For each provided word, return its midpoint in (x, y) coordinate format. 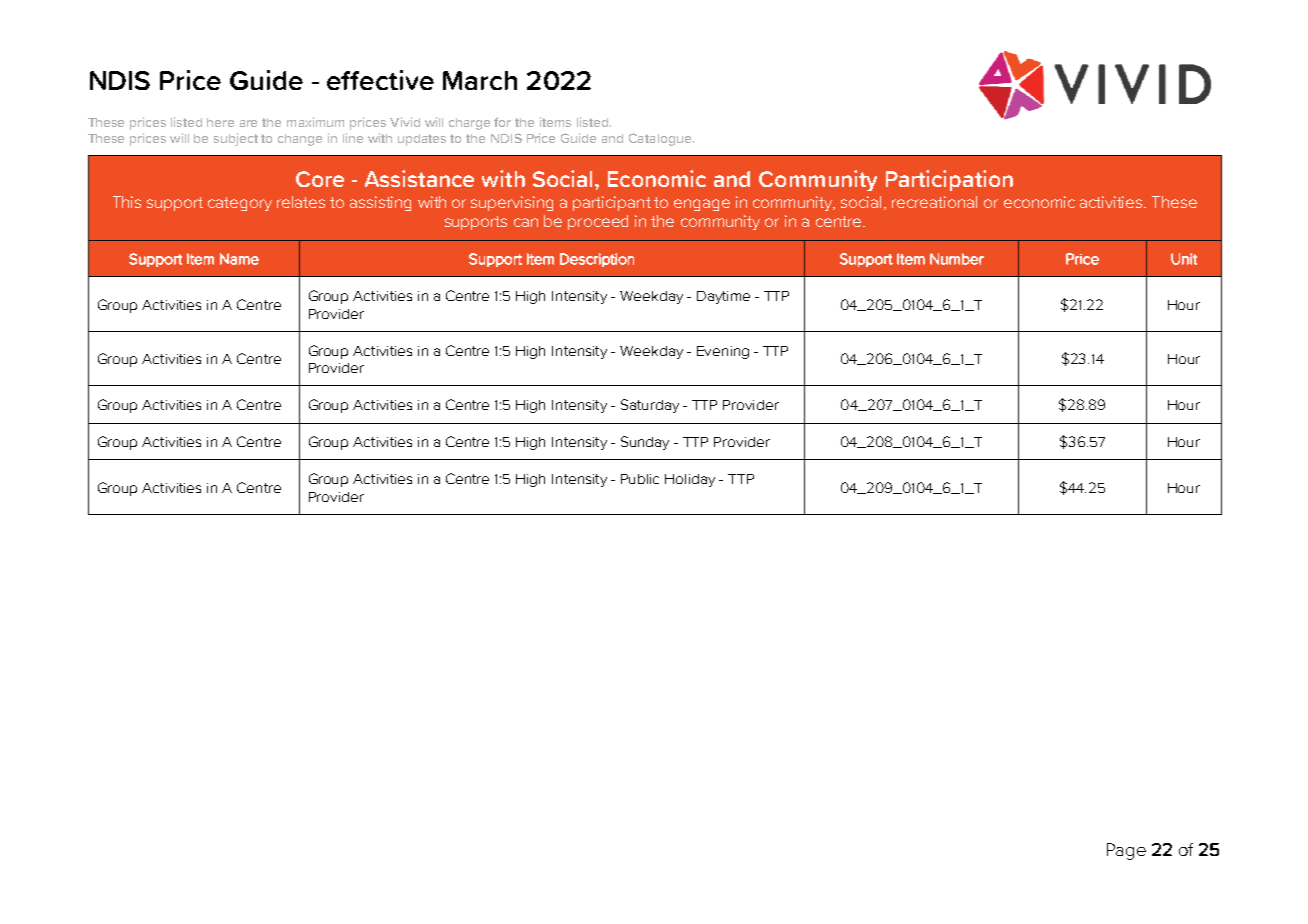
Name (239, 259)
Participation (949, 180)
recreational (934, 202)
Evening (723, 352)
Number (957, 259)
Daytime (723, 297)
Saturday (650, 406)
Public (640, 479)
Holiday (690, 480)
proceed (598, 222)
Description (597, 260)
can (526, 222)
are (248, 123)
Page (1126, 851)
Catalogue (660, 139)
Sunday (645, 443)
